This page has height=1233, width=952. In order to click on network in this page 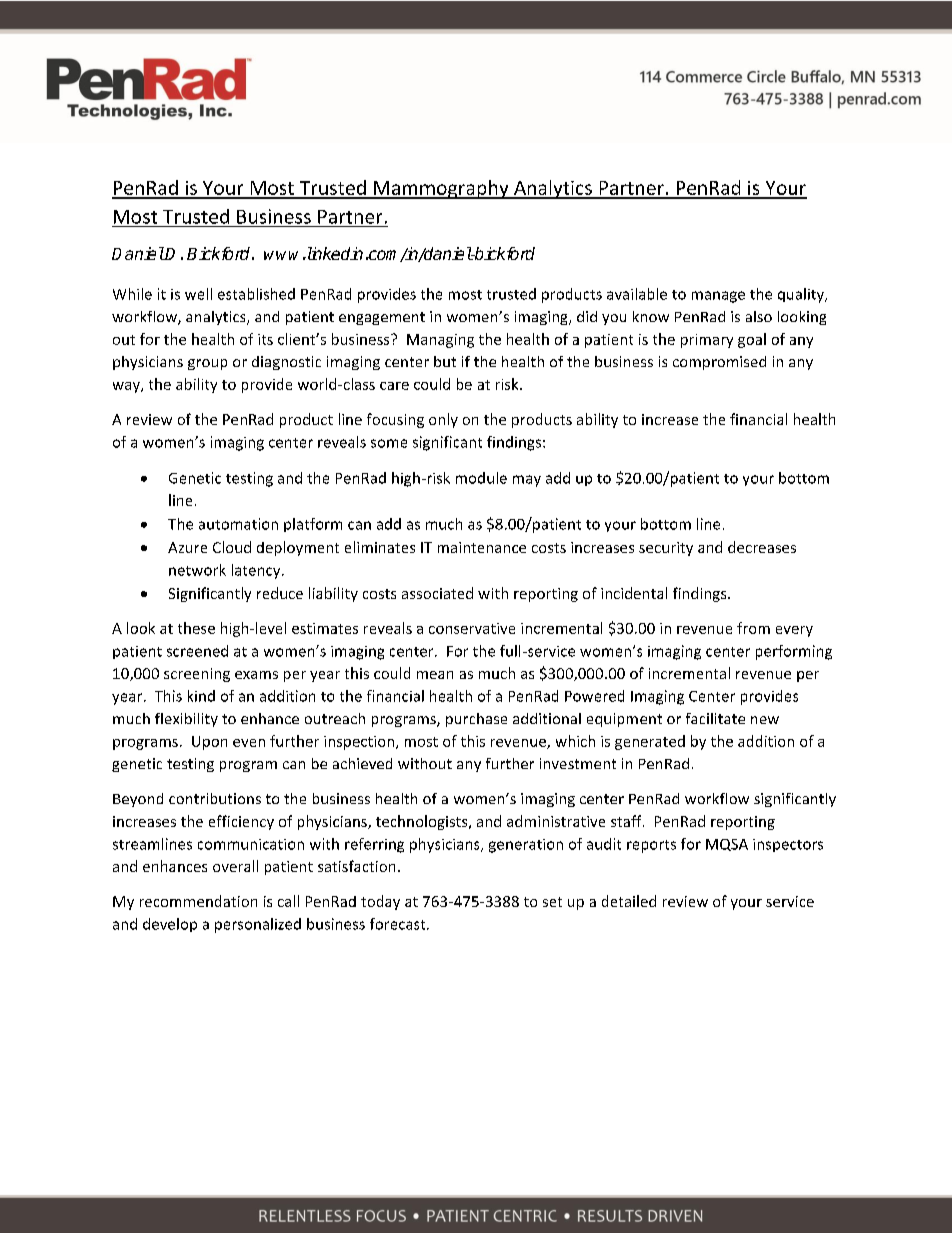, I will do `click(197, 570)`.
